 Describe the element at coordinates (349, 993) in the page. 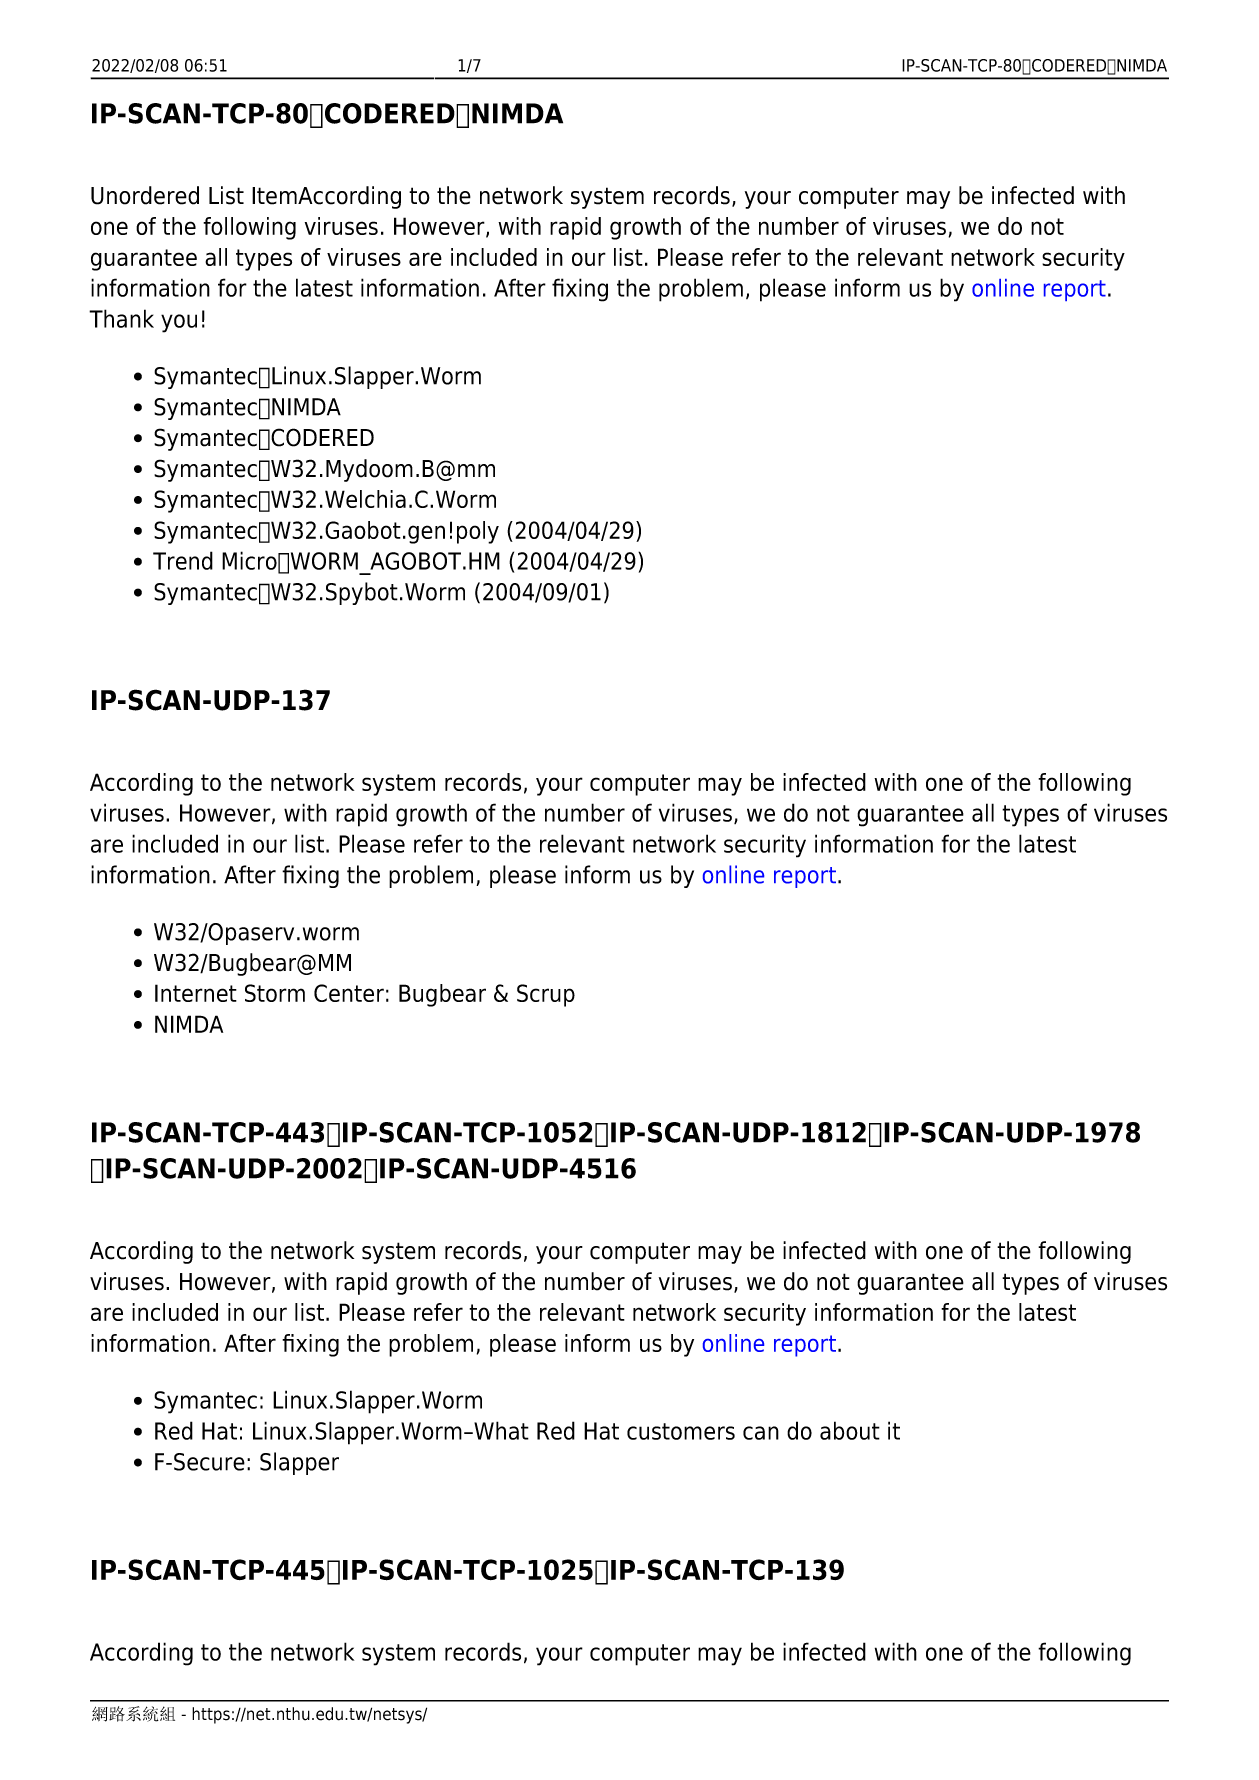

I see `Center` at that location.
